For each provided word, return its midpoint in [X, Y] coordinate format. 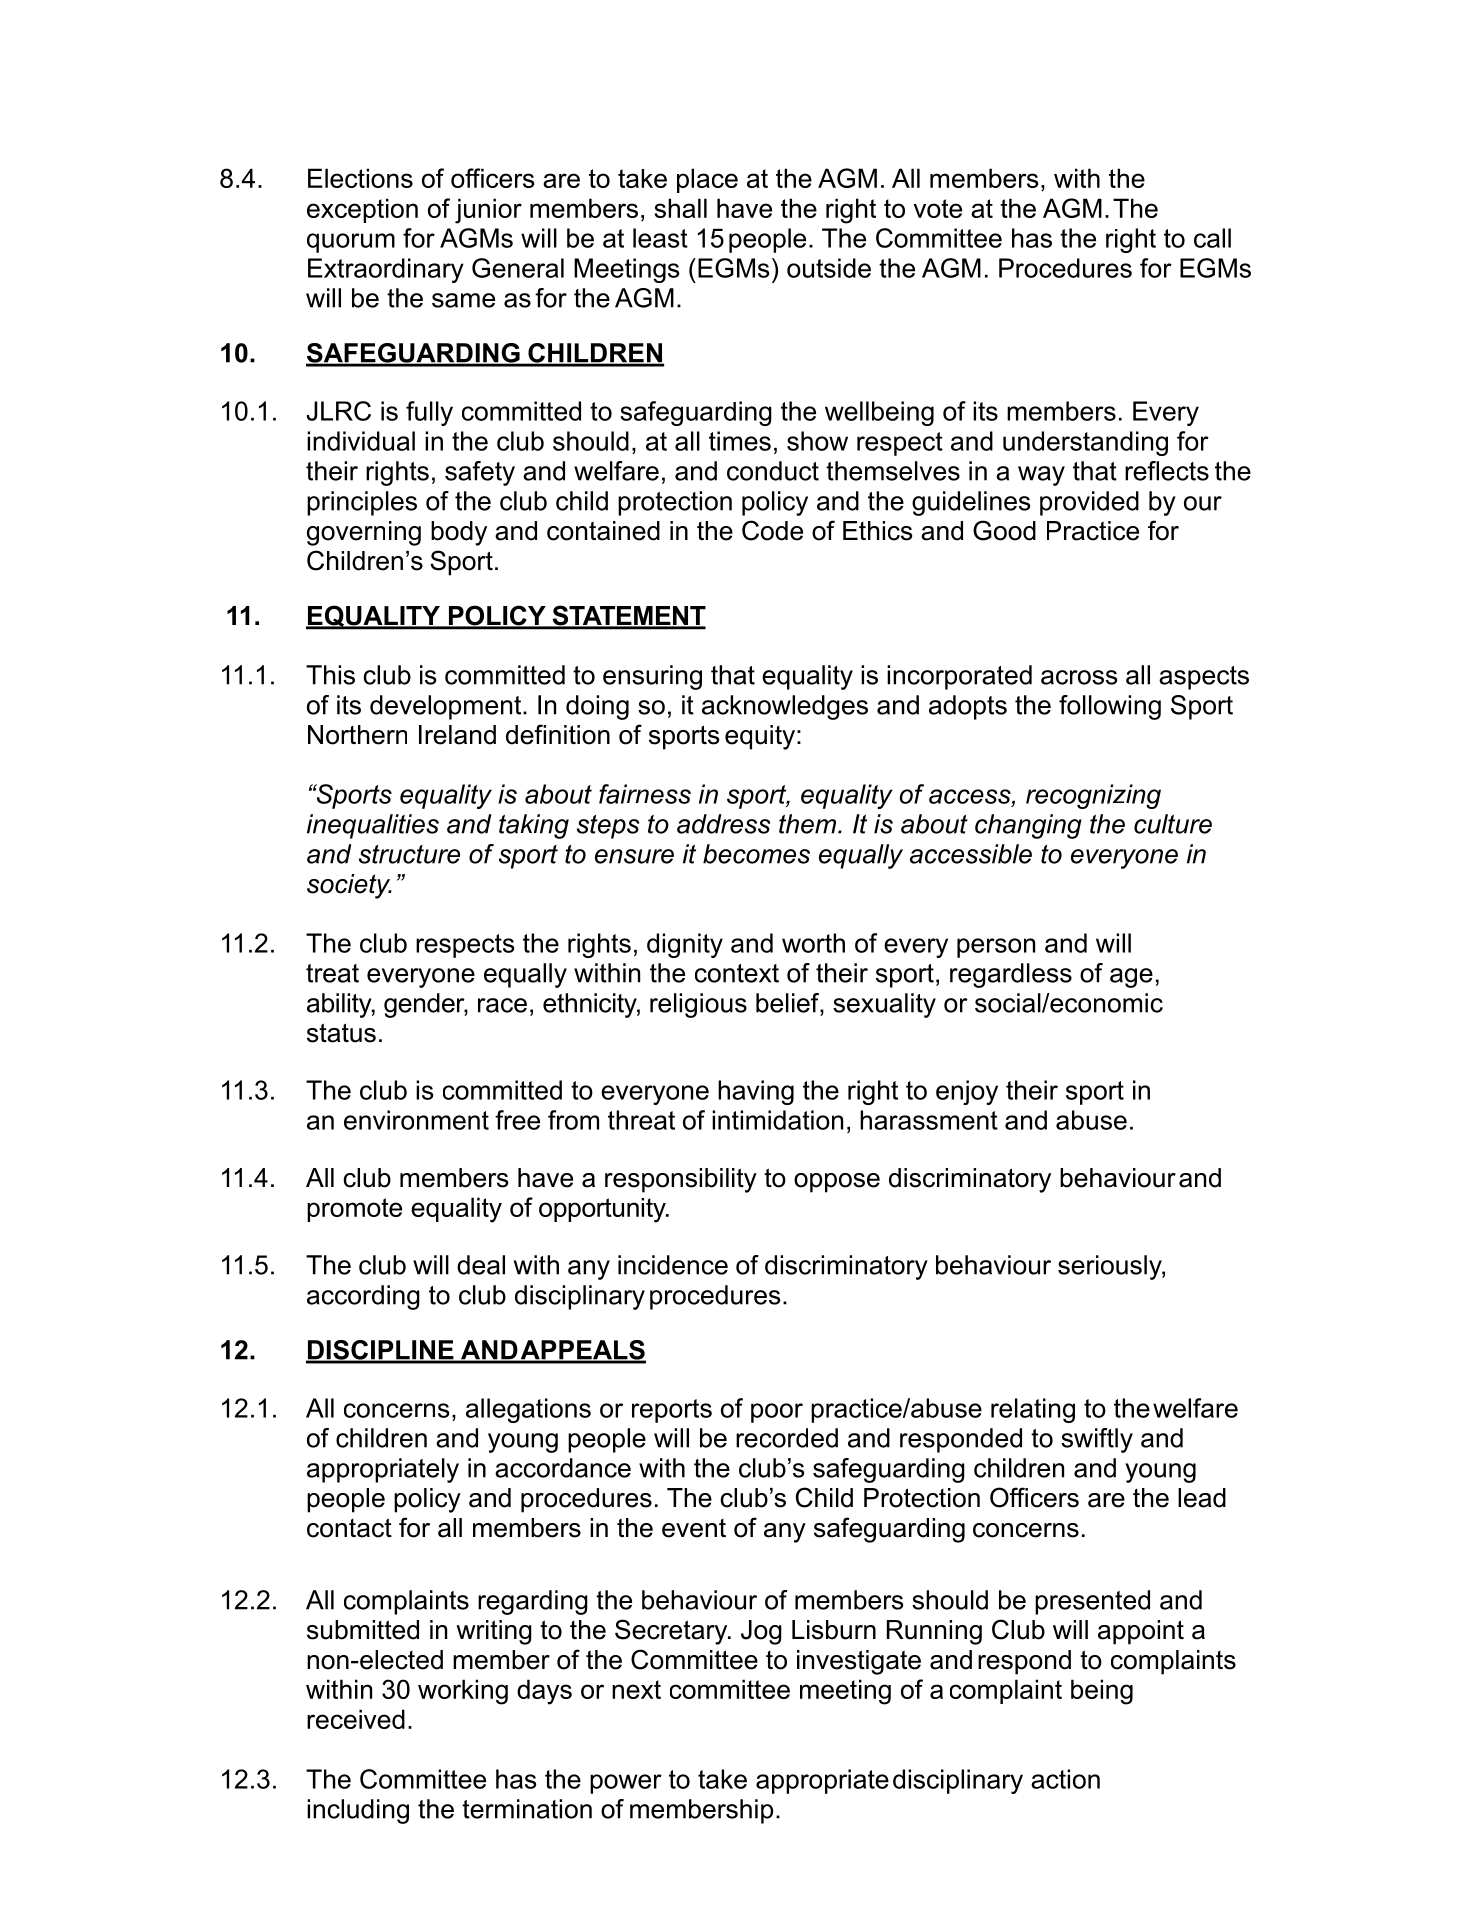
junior [488, 211]
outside [829, 268]
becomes [756, 854]
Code [772, 530]
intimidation [777, 1120]
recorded [787, 1438]
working [463, 1692]
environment [416, 1120]
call [1212, 238]
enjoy [967, 1092]
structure [409, 854]
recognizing [1093, 796]
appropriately [383, 1470]
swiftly [1097, 1440]
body [459, 533]
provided [1089, 503]
